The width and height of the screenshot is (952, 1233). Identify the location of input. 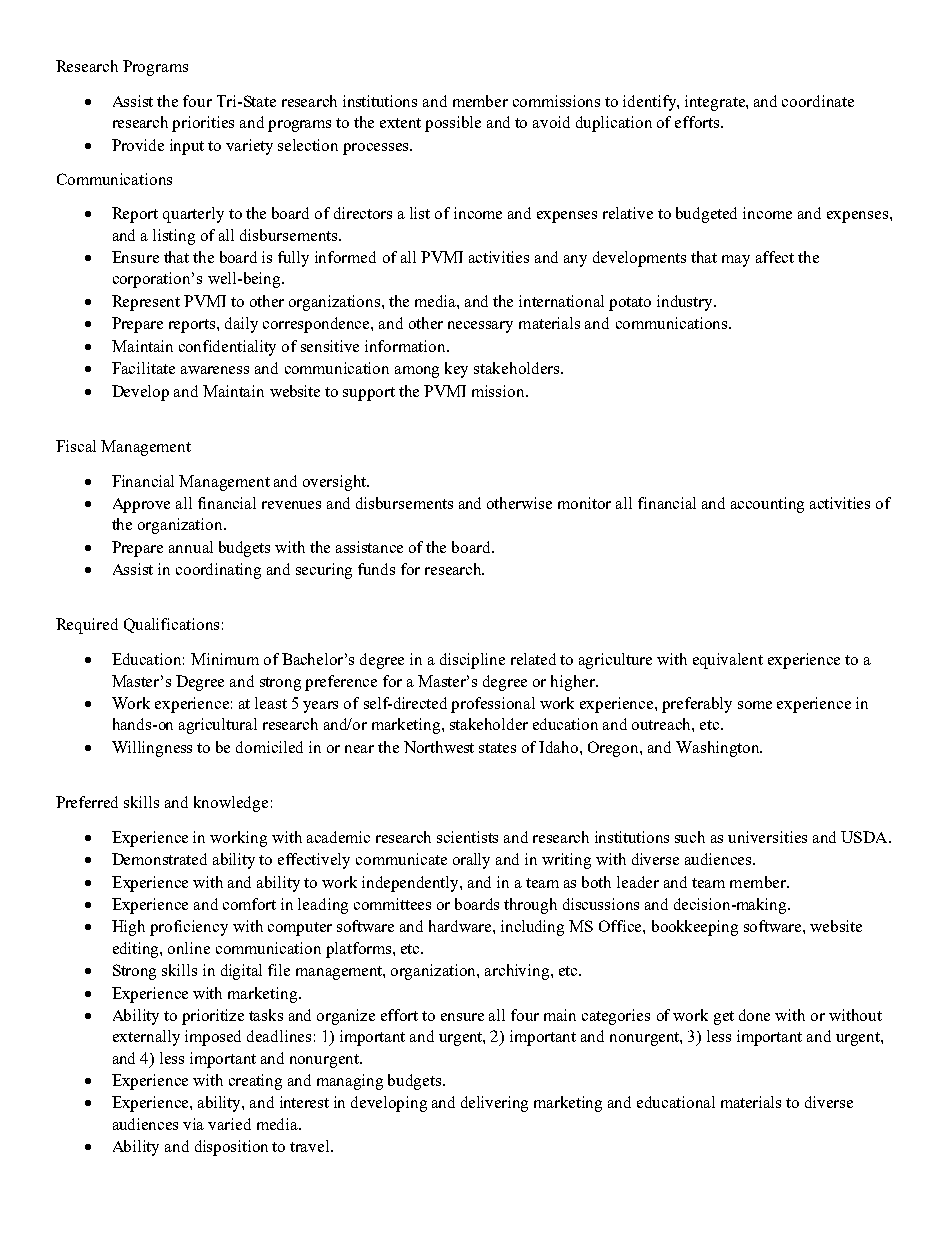
(187, 147).
